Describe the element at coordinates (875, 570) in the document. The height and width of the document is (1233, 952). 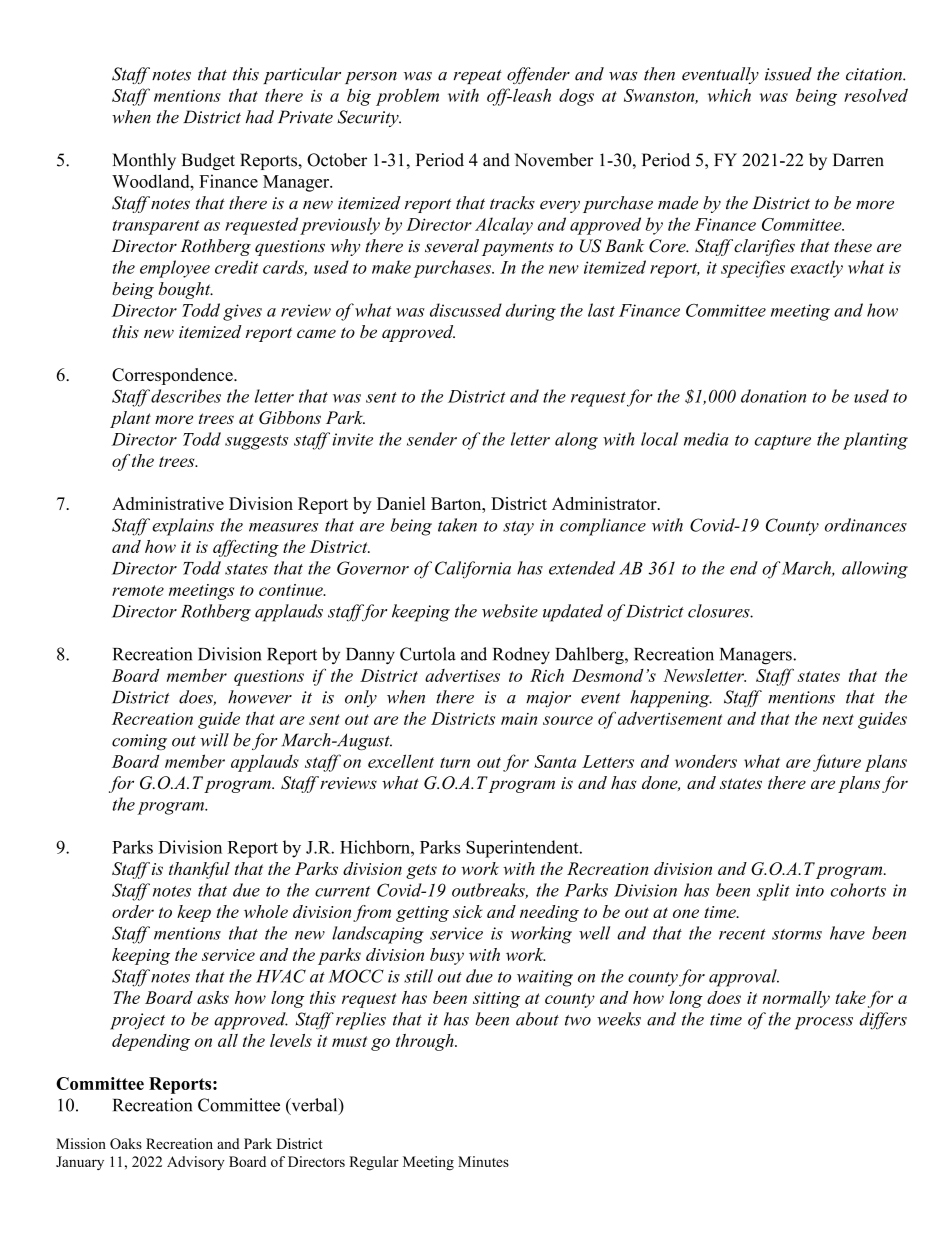
I see `allowing` at that location.
